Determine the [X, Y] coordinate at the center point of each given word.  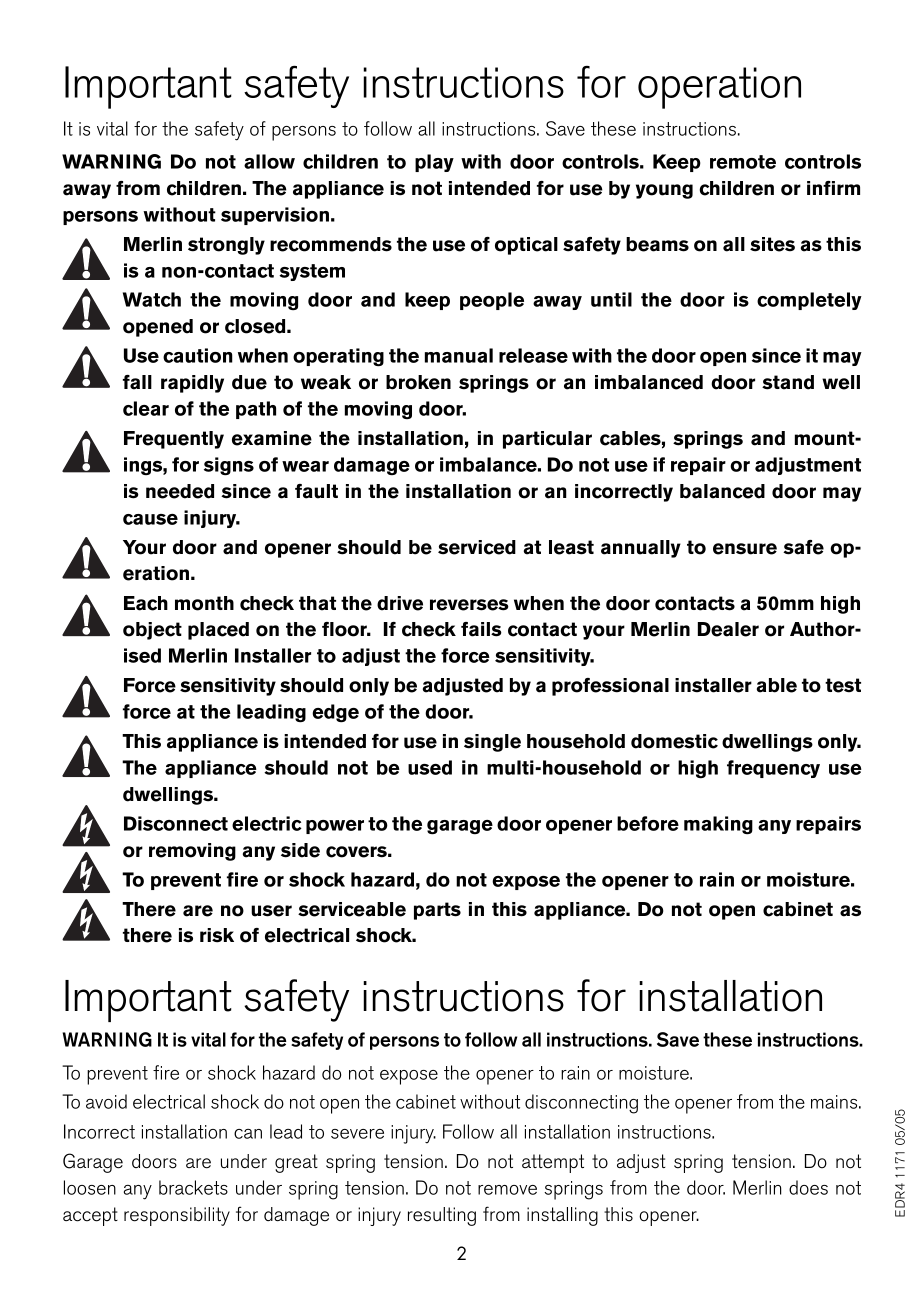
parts [437, 911]
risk [217, 935]
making [718, 825]
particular [547, 440]
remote [743, 162]
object [152, 631]
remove [507, 1190]
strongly [226, 246]
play [434, 163]
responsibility [177, 1216]
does [808, 1187]
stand [788, 382]
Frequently [174, 440]
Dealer [728, 629]
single [492, 743]
